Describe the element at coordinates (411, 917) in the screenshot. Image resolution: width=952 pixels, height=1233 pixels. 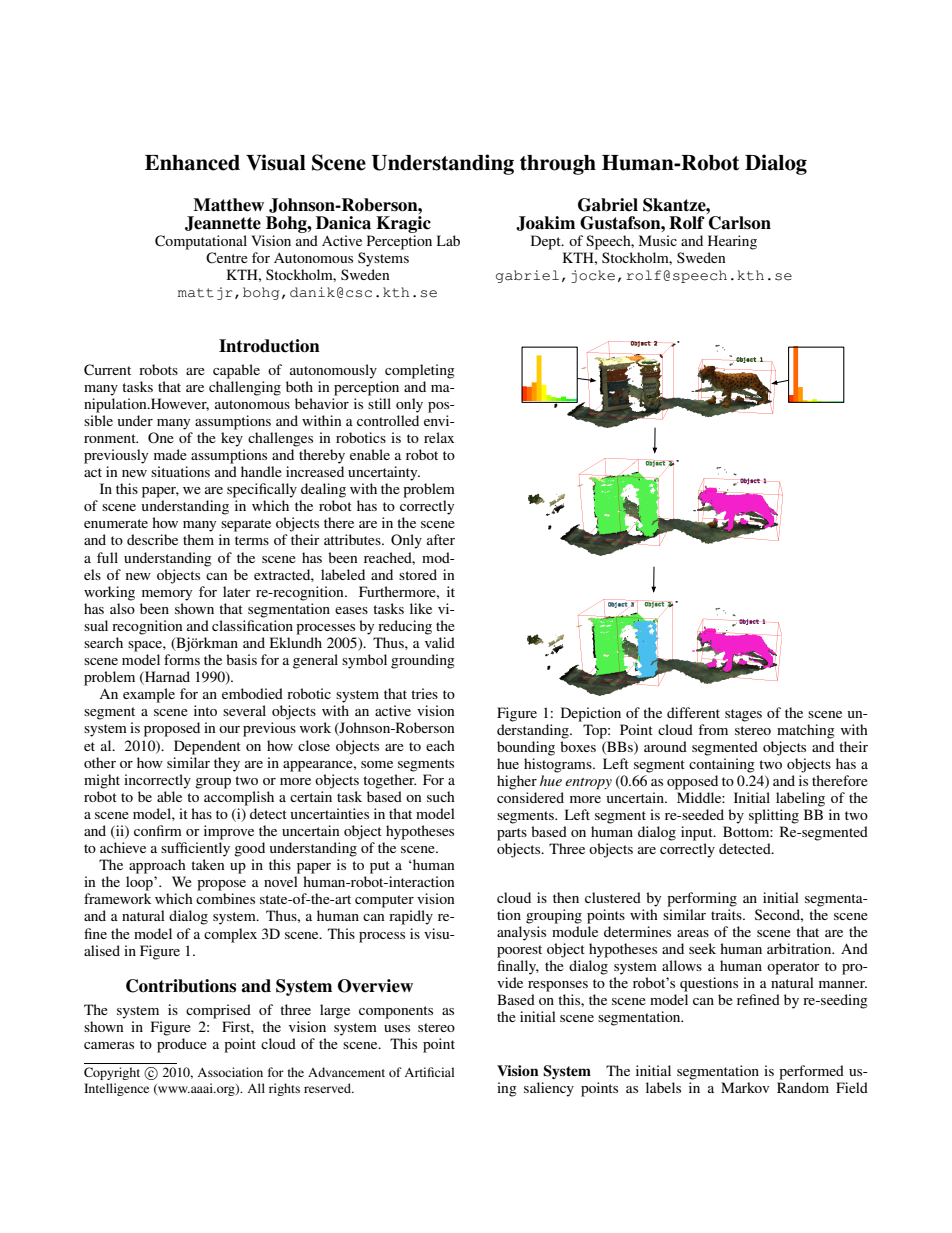
I see `rapidly` at that location.
